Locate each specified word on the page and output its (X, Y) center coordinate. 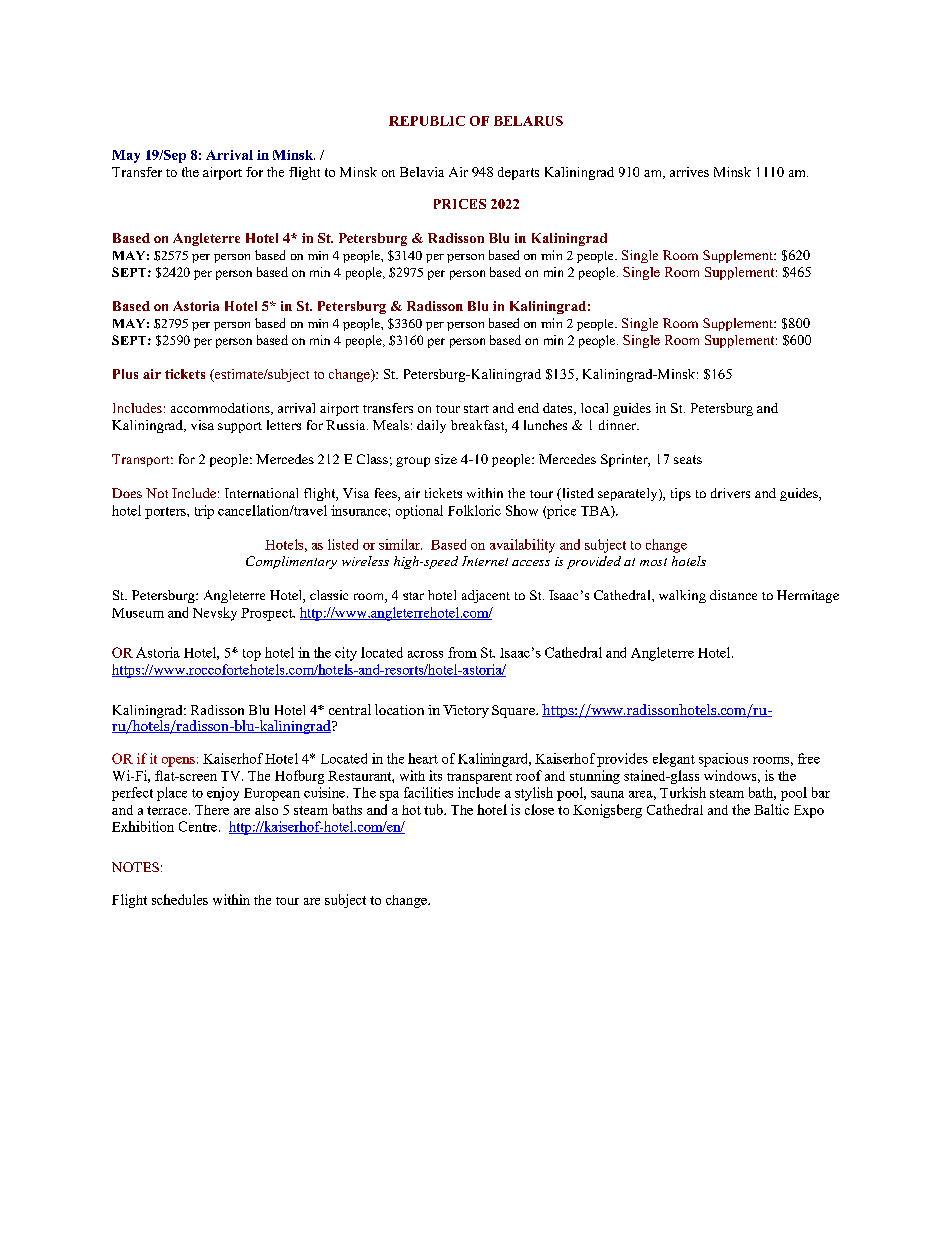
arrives (689, 172)
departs (518, 173)
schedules (180, 899)
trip (204, 512)
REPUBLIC (427, 121)
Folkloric (474, 510)
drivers (730, 493)
